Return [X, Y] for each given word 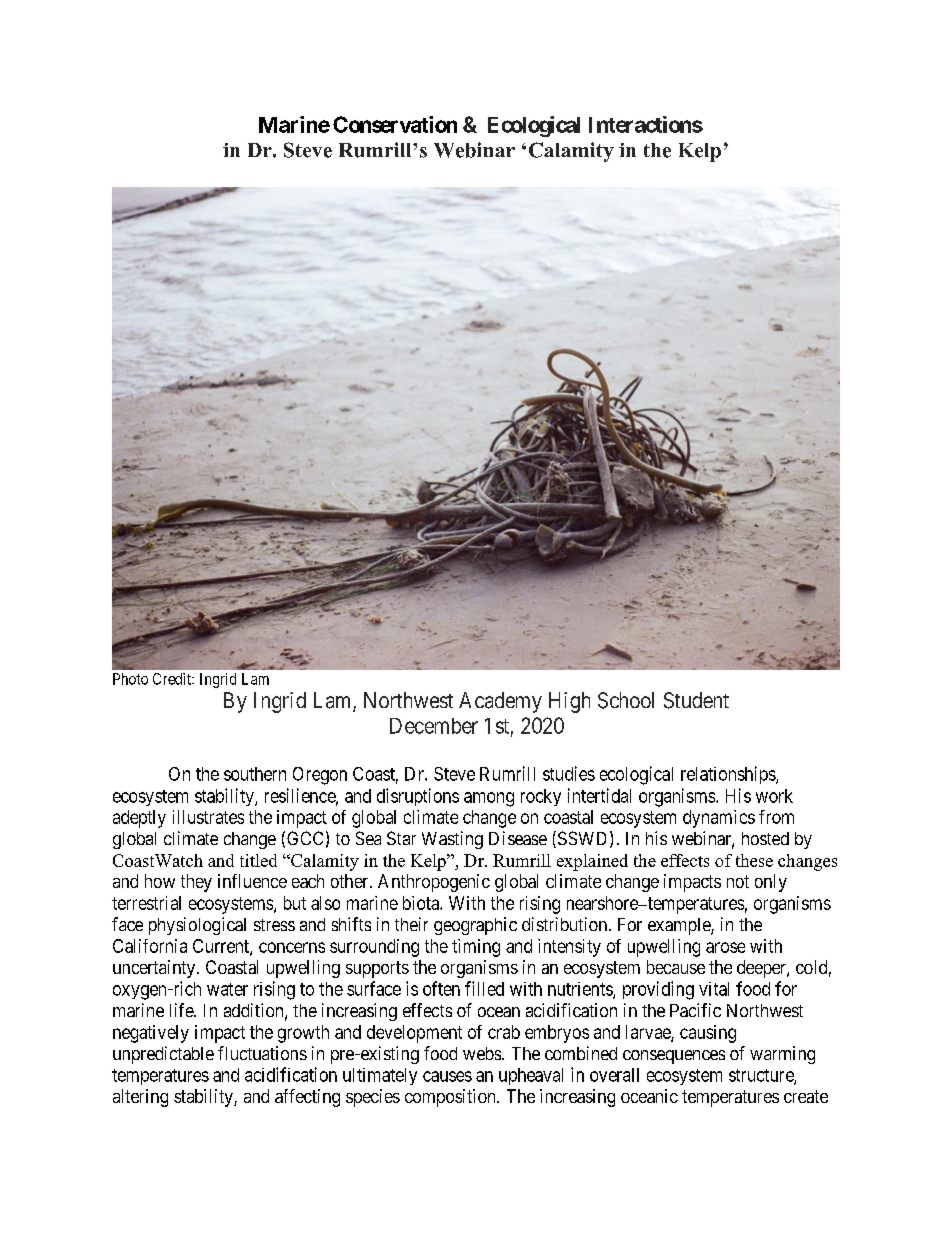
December [434, 726]
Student [696, 700]
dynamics [719, 819]
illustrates [208, 817]
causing [708, 1034]
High [569, 702]
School [626, 700]
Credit [173, 679]
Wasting [452, 840]
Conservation [395, 124]
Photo [130, 679]
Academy [500, 702]
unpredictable [163, 1055]
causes [447, 1076]
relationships [729, 775]
